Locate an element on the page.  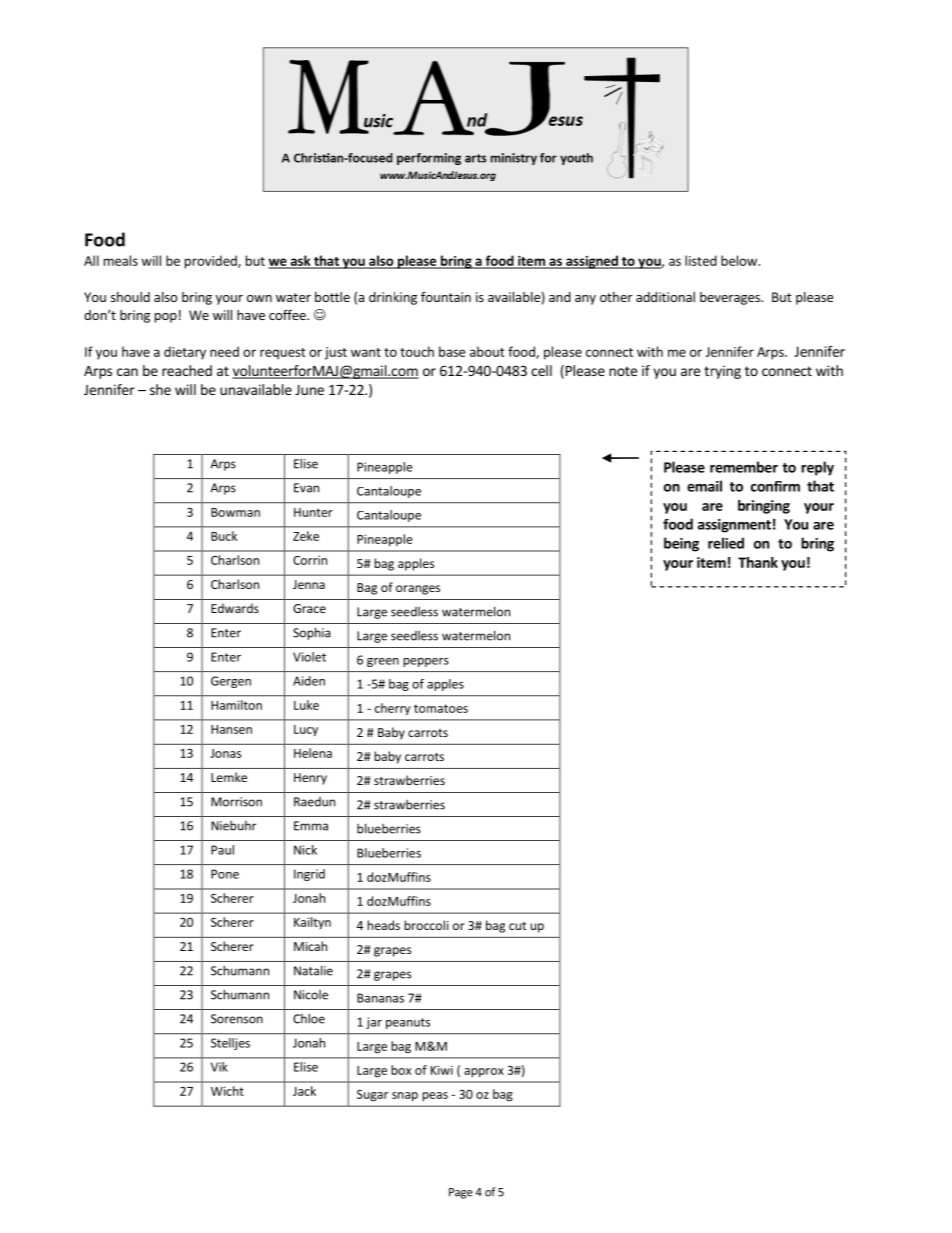
pop is located at coordinates (166, 318).
